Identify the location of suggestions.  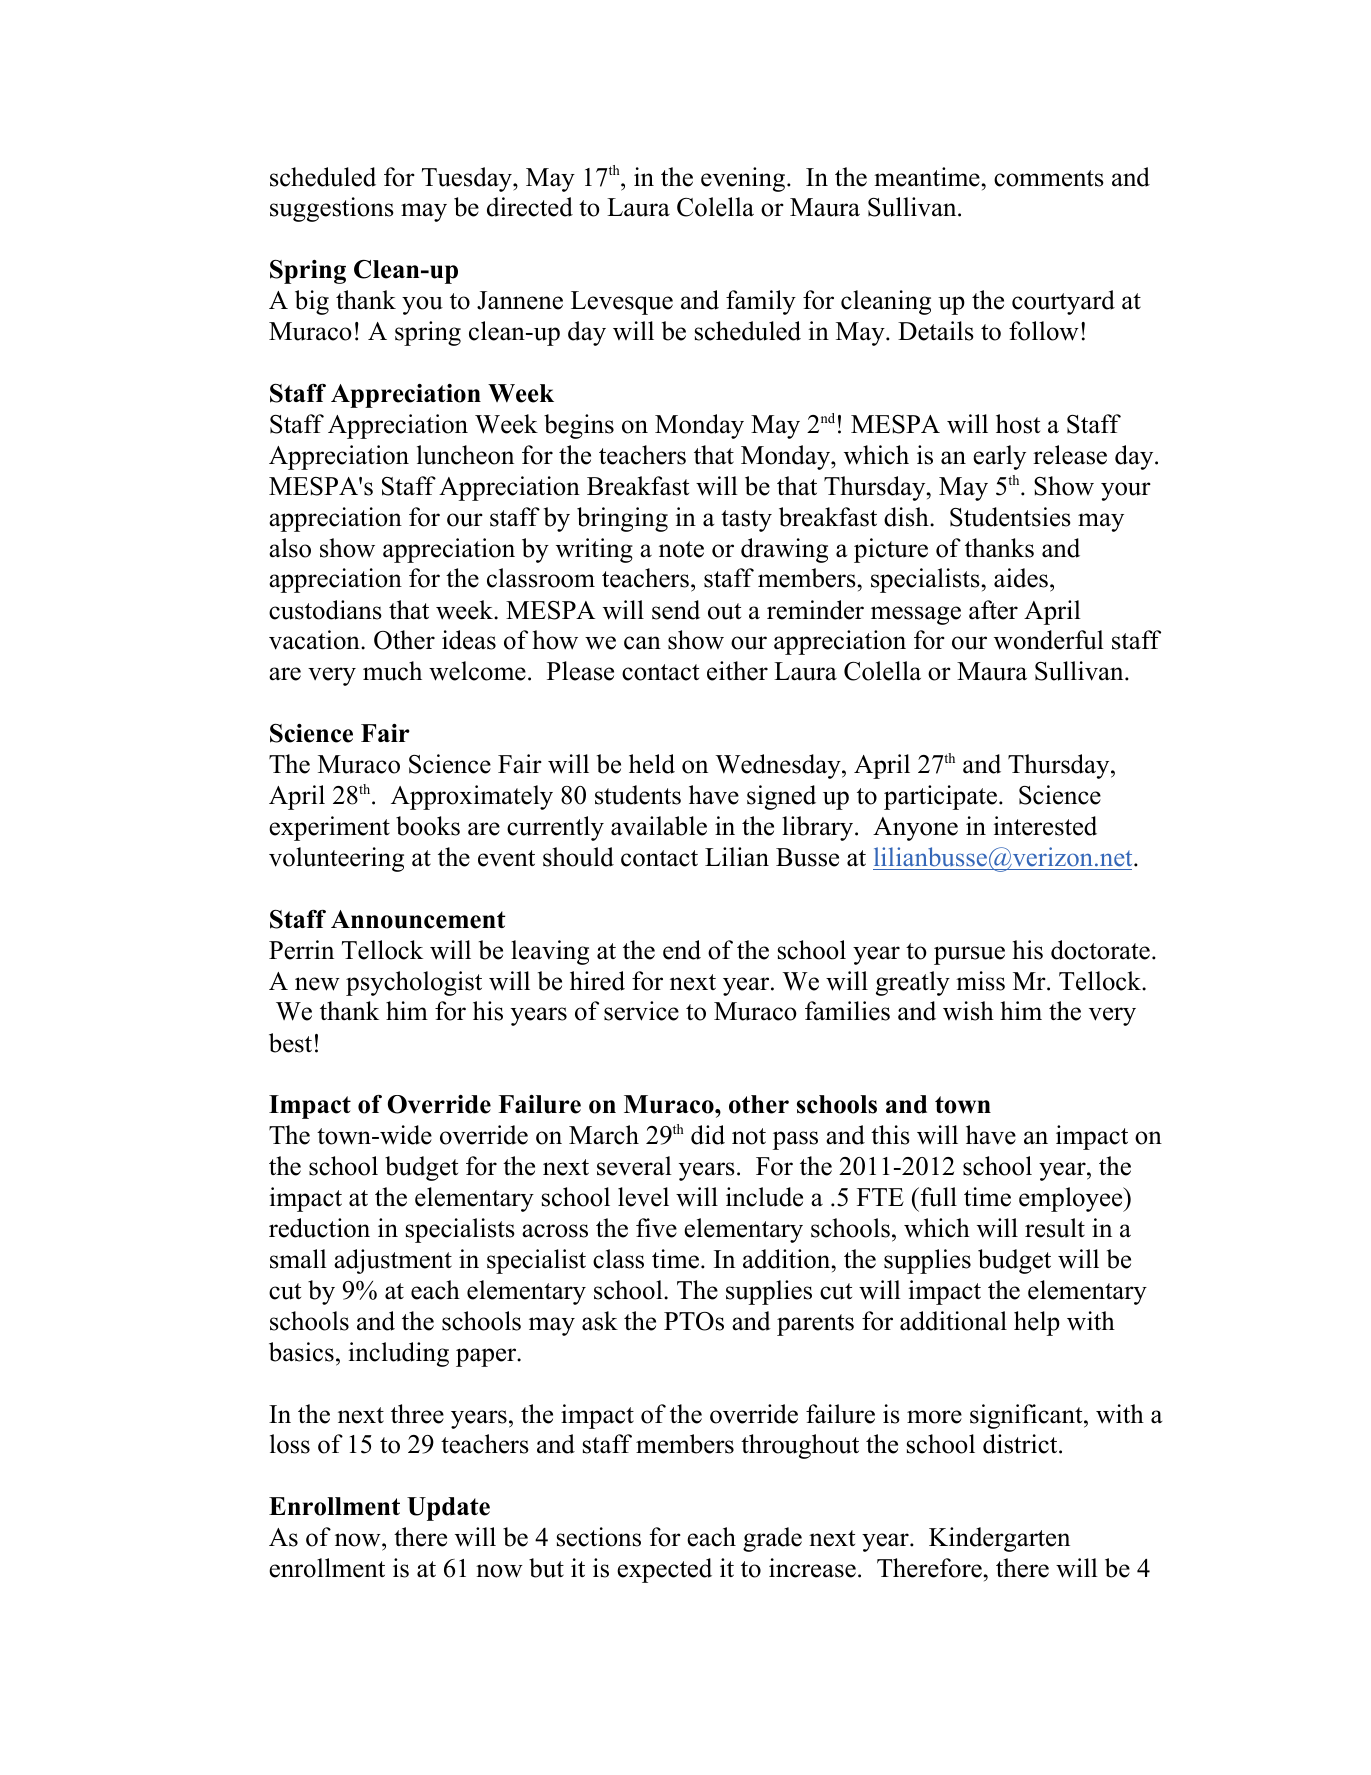
(332, 209).
